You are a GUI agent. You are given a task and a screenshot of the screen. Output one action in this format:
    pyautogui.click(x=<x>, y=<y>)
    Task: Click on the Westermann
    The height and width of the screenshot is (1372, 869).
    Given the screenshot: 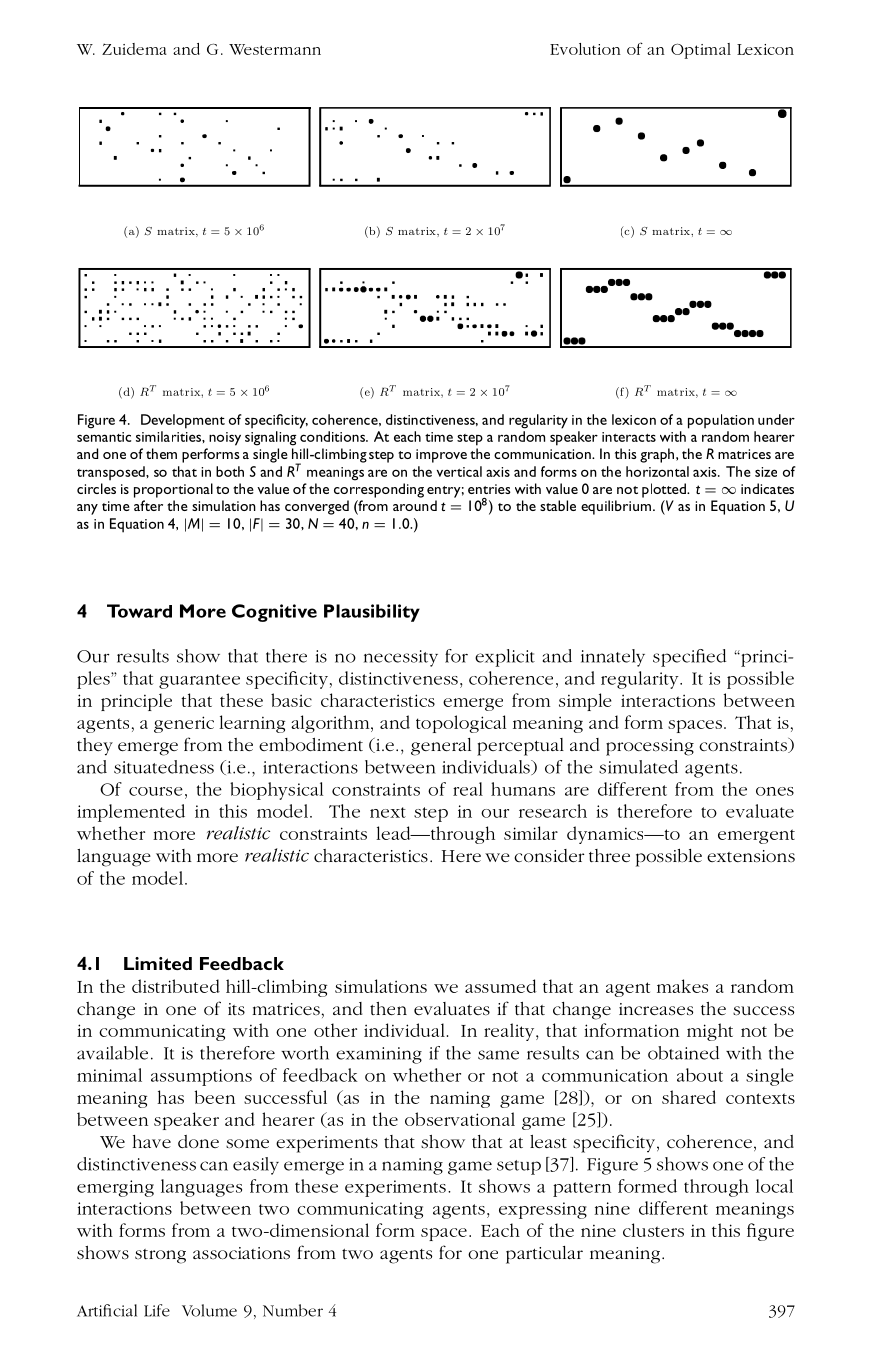 What is the action you would take?
    pyautogui.click(x=275, y=49)
